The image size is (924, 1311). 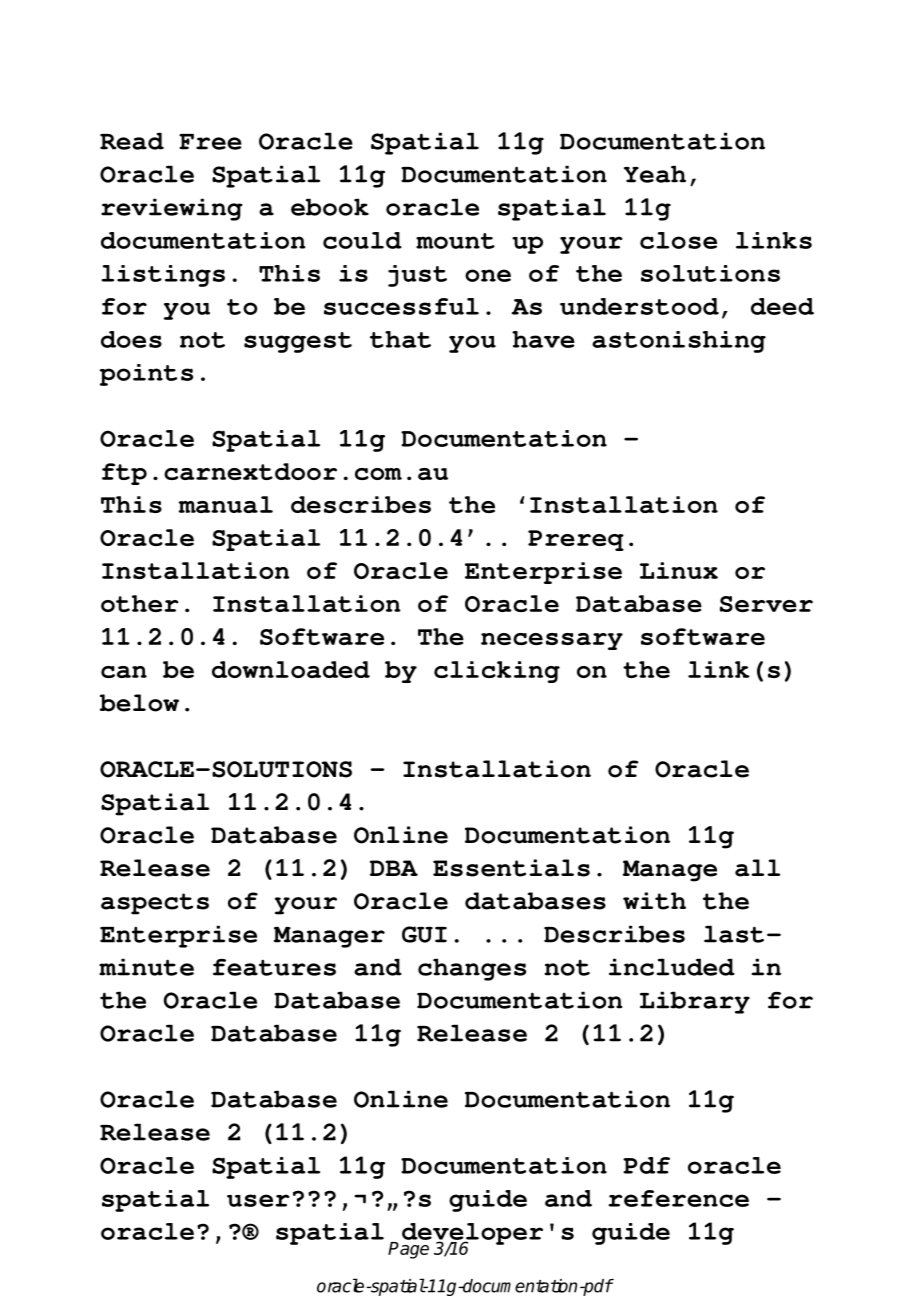 What do you see at coordinates (210, 142) in the document?
I see `Free` at bounding box center [210, 142].
